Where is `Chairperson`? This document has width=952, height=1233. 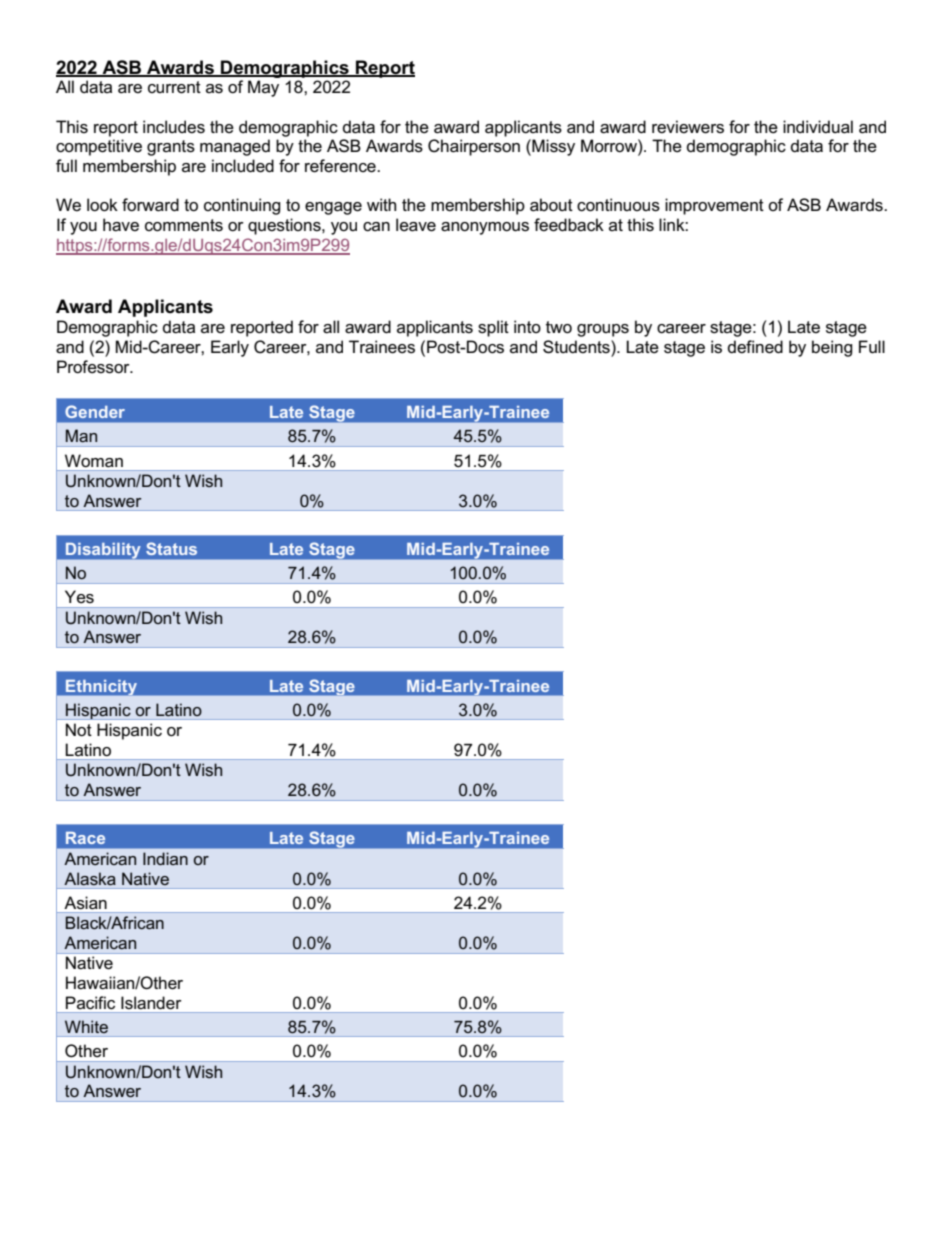
Chairperson is located at coordinates (474, 147).
